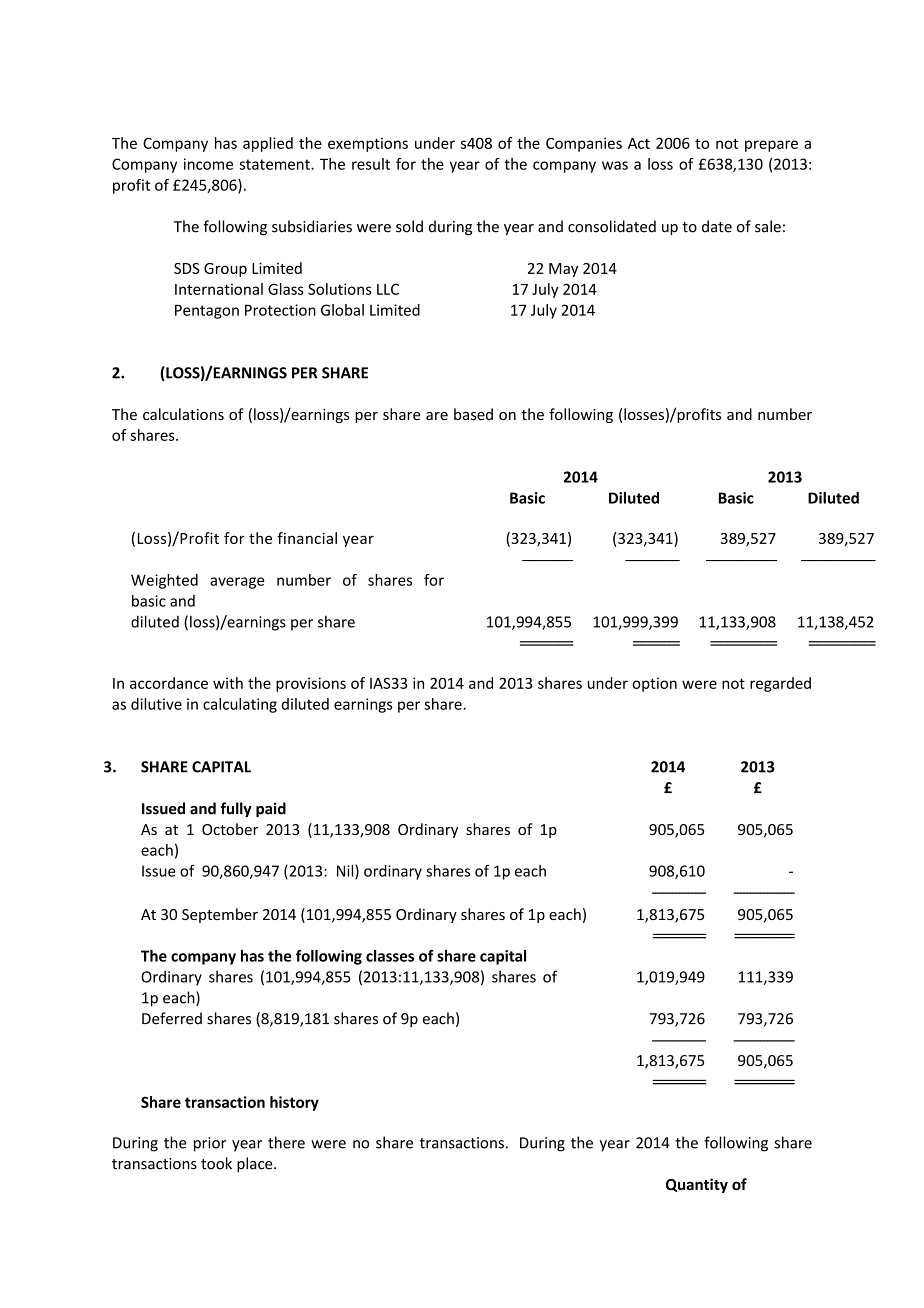 Image resolution: width=924 pixels, height=1308 pixels. What do you see at coordinates (409, 226) in the page?
I see `sold` at bounding box center [409, 226].
